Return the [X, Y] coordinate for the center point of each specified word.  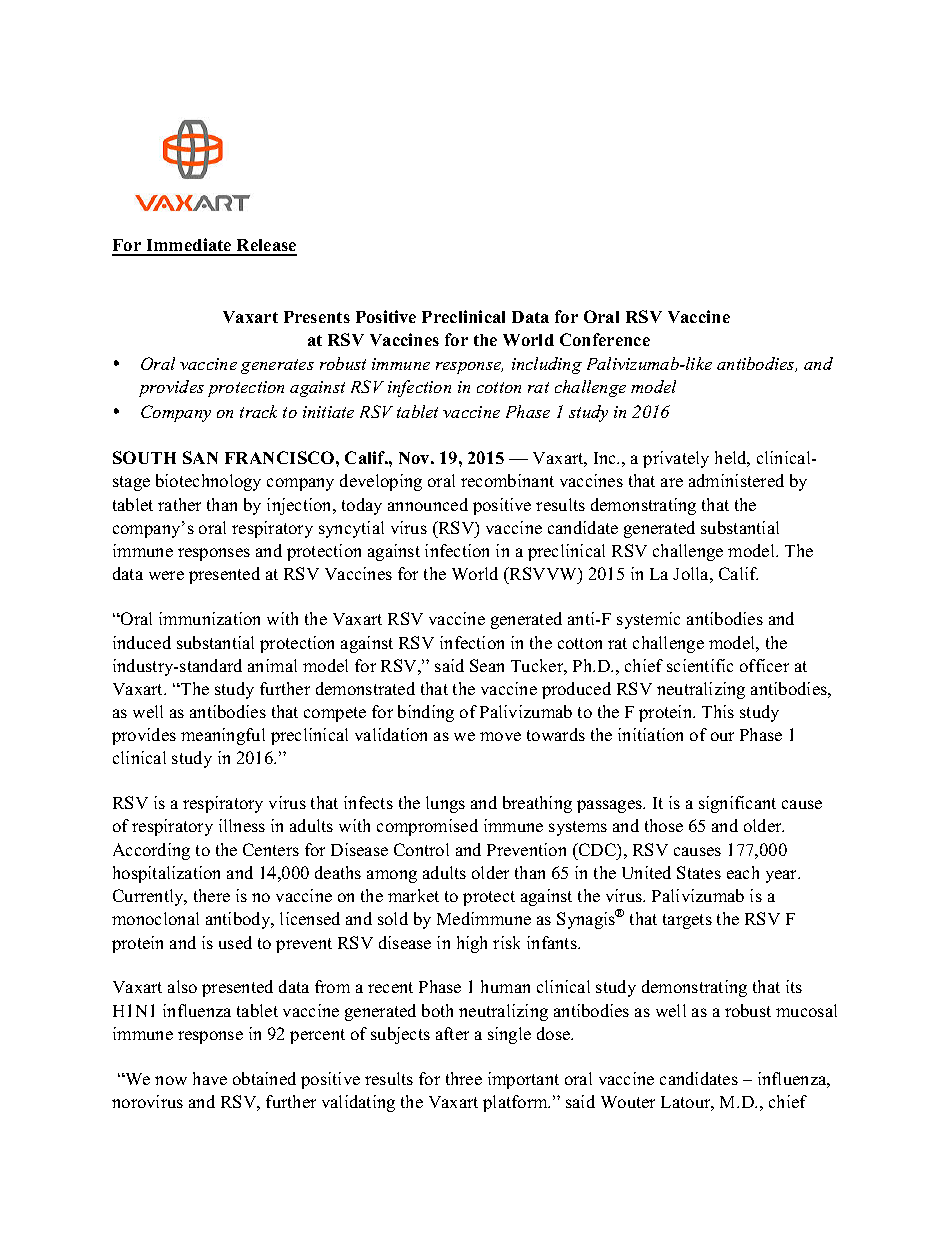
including [547, 365]
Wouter [628, 1102]
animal [272, 665]
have [210, 1078]
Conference [605, 339]
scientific [700, 665]
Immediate [189, 246]
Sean [487, 665]
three [464, 1078]
